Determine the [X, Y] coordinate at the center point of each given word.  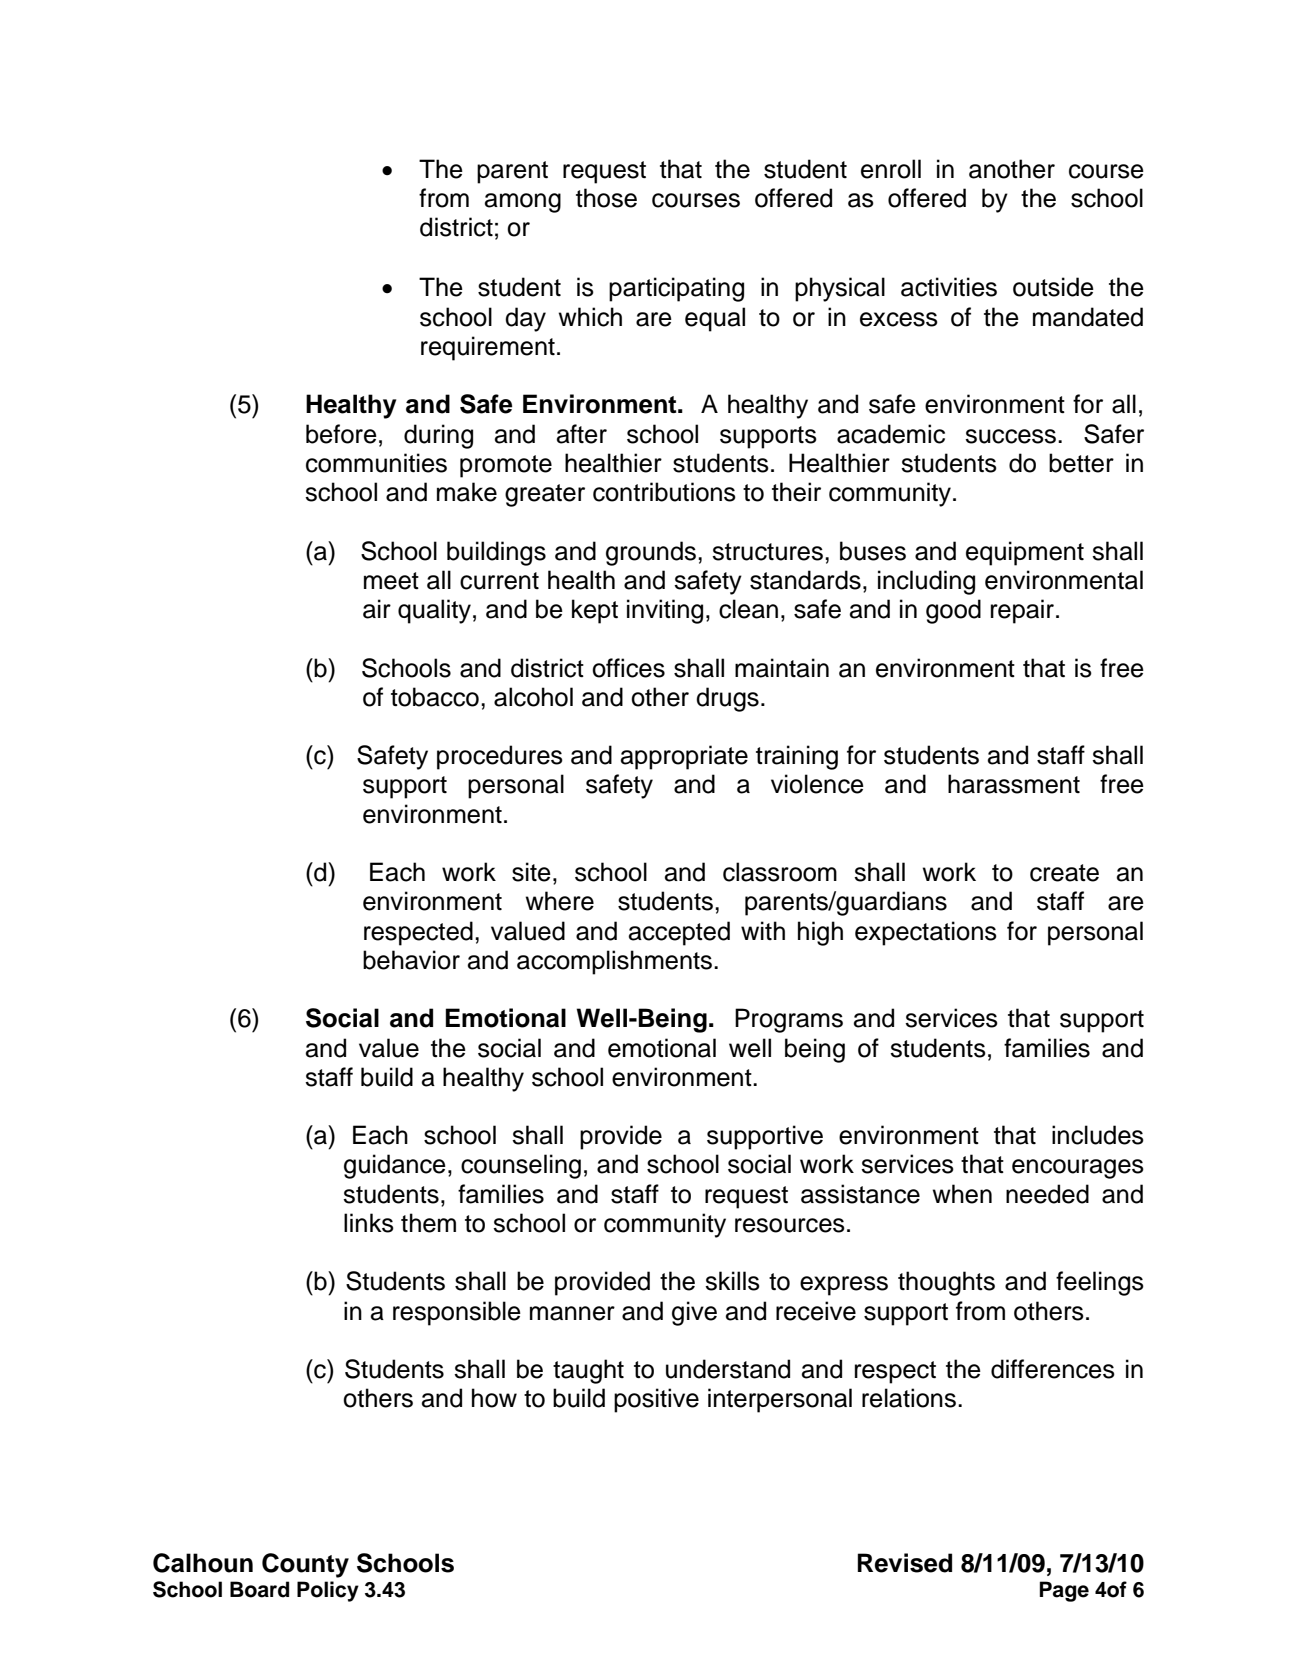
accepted [679, 933]
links [369, 1223]
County [305, 1565]
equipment [1025, 553]
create [1064, 873]
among [523, 203]
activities [949, 287]
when [962, 1194]
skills [732, 1281]
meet [391, 581]
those [606, 198]
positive [656, 1400]
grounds [651, 553]
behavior [411, 960]
